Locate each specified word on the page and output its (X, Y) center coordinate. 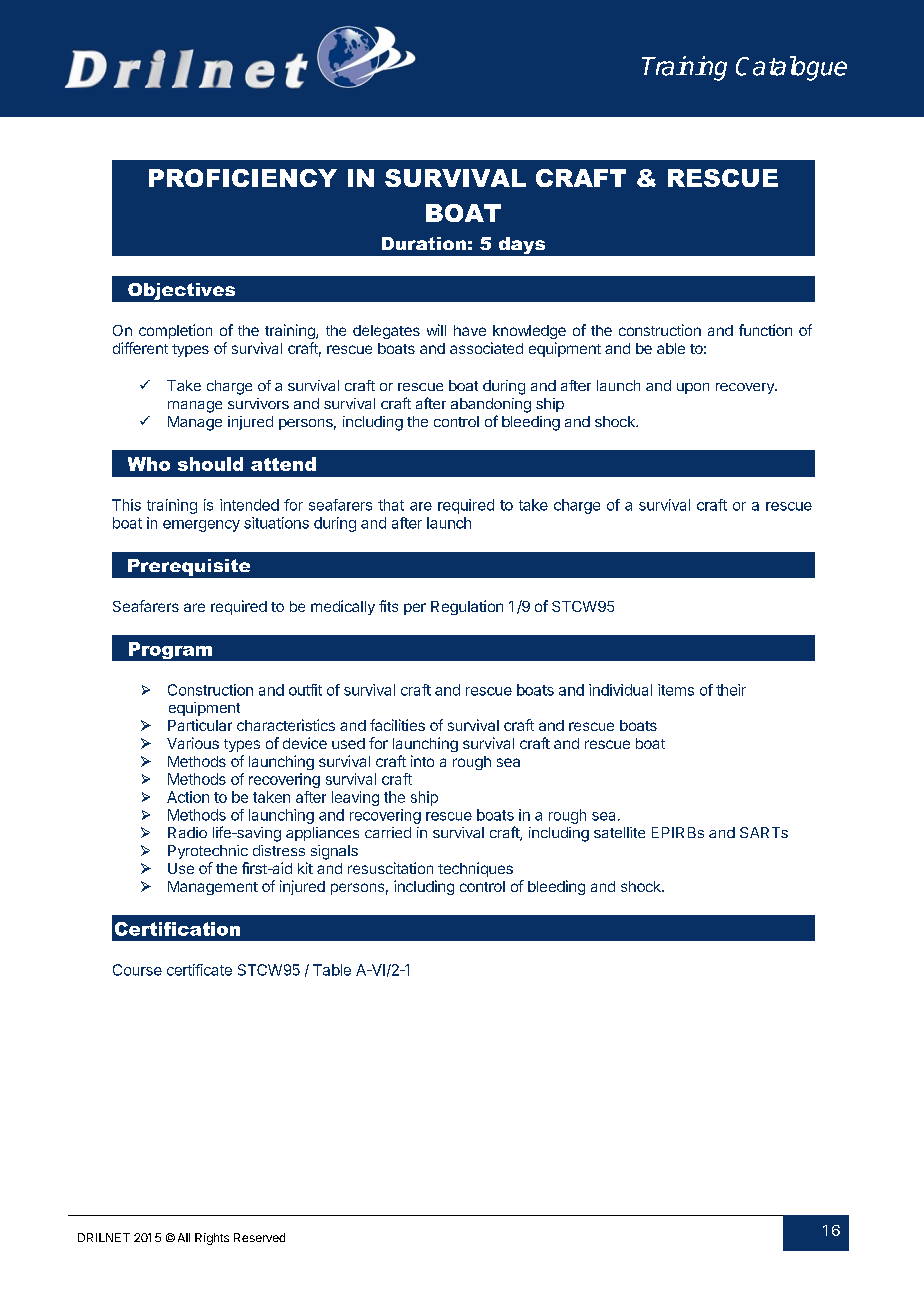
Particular (200, 725)
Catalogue (791, 68)
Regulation (467, 607)
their (731, 690)
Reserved (259, 1237)
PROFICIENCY (243, 178)
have (470, 330)
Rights (212, 1239)
